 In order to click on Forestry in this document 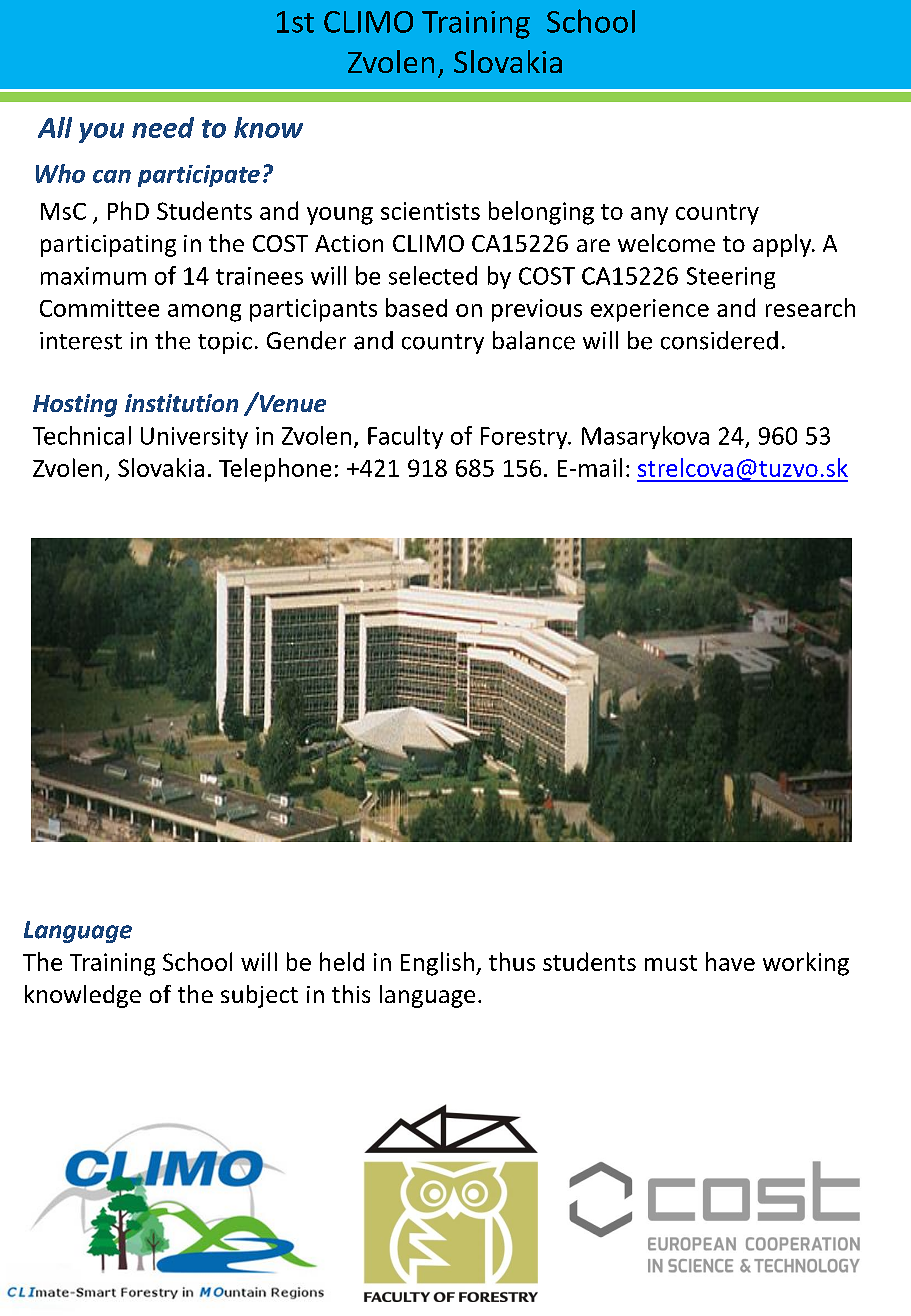, I will do `click(525, 438)`.
